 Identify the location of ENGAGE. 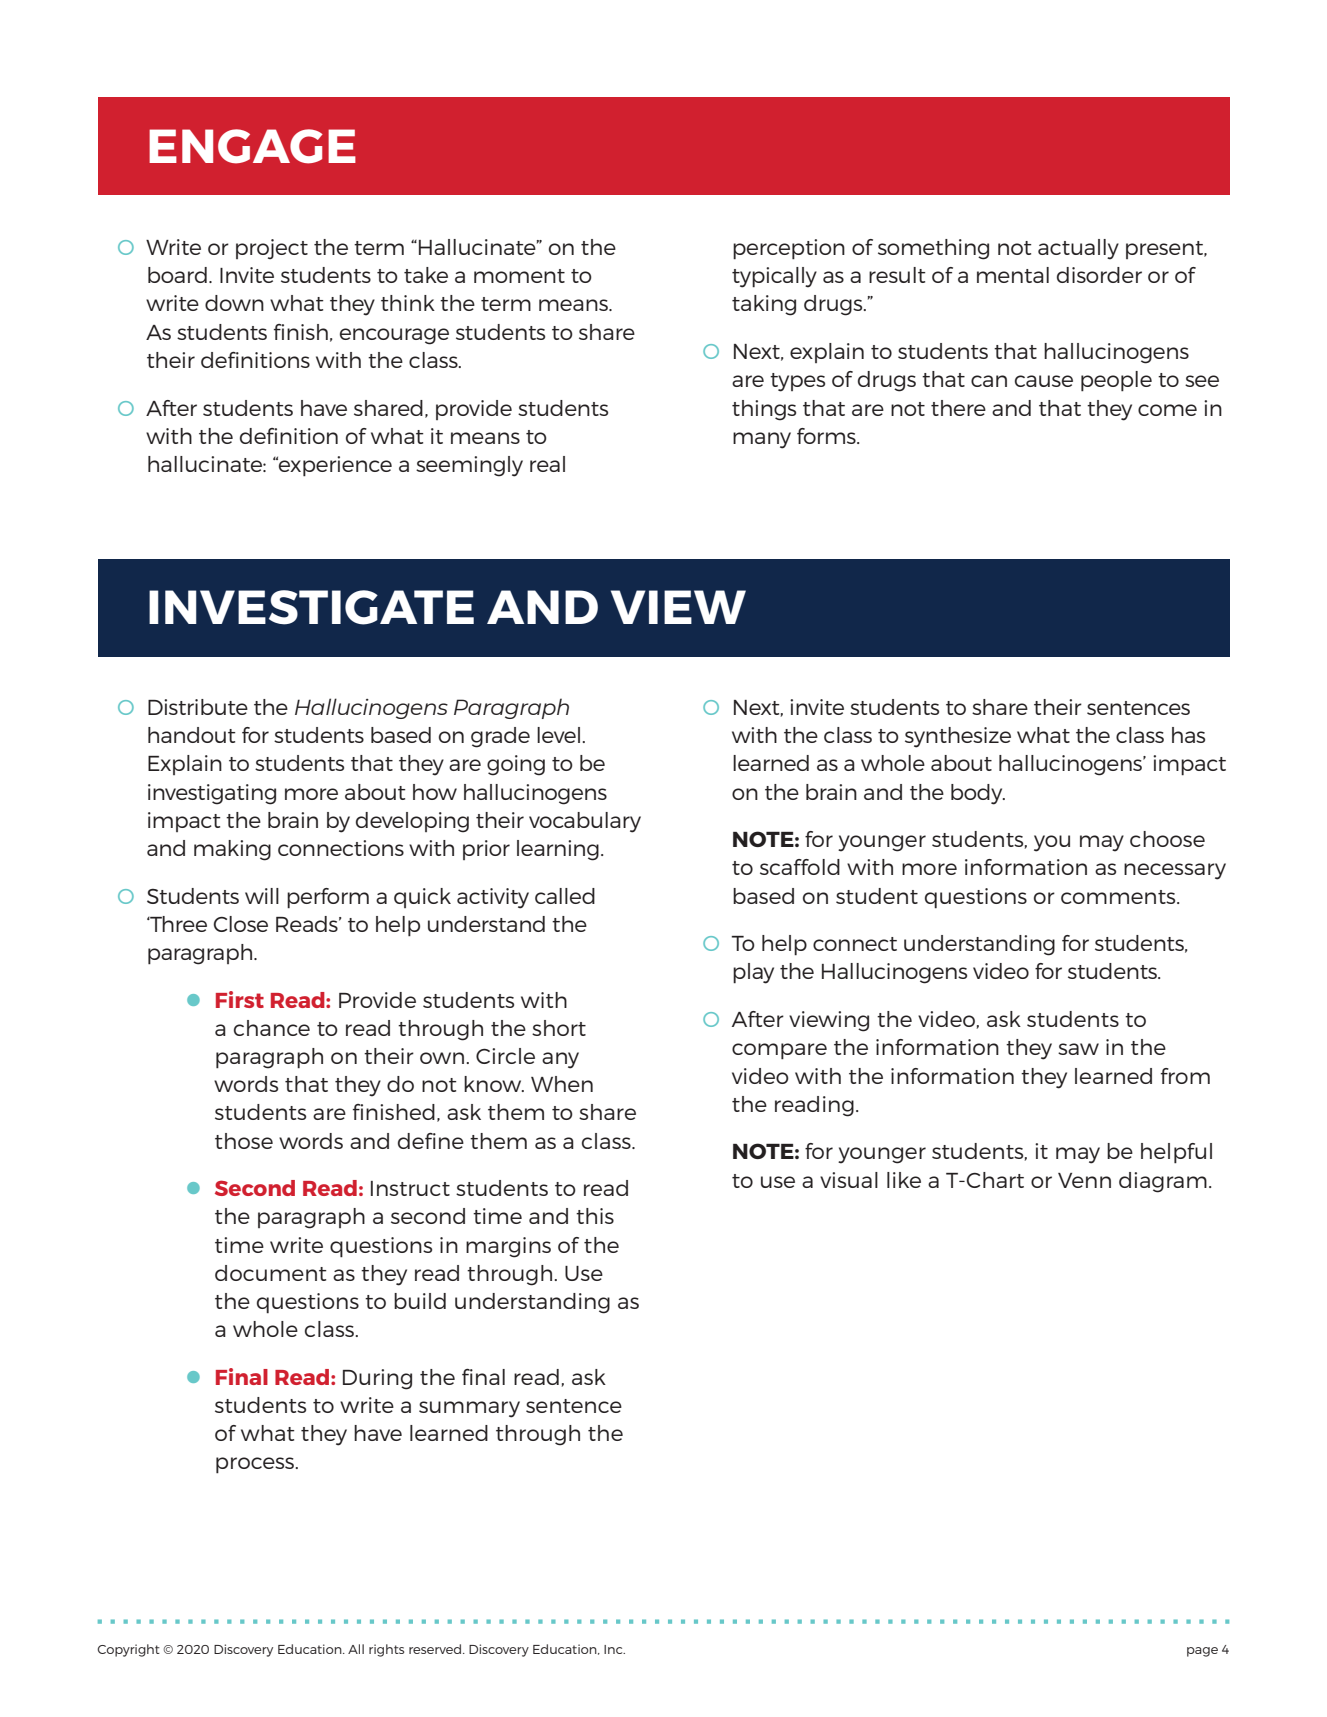
(252, 146).
